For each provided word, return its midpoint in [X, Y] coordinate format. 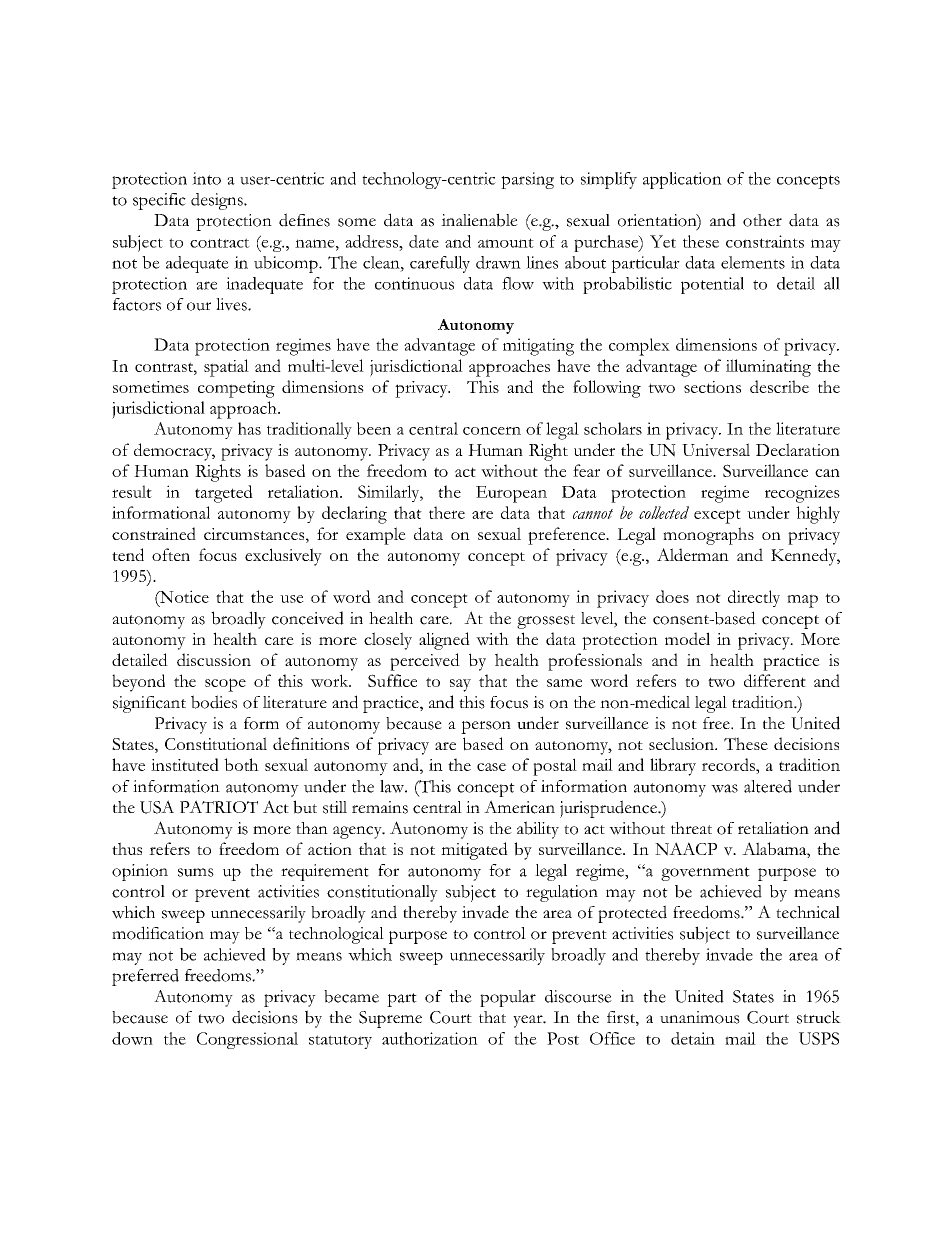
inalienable [479, 220]
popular [508, 998]
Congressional [247, 1040]
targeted [224, 494]
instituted [185, 764]
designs [218, 201]
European [511, 494]
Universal [716, 450]
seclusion [682, 743]
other [762, 220]
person [486, 727]
